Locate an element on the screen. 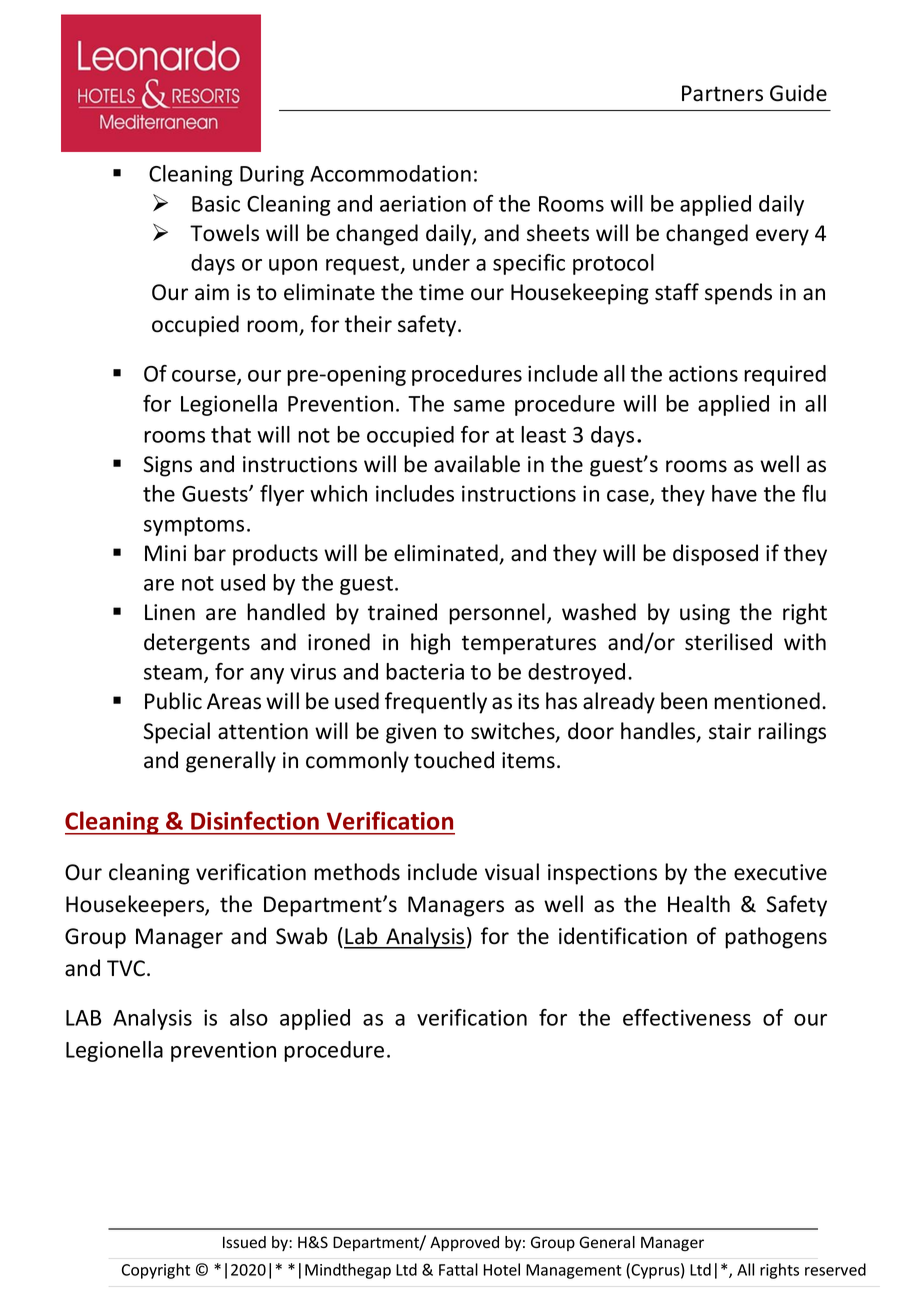 The image size is (924, 1313). Areas is located at coordinates (234, 701).
